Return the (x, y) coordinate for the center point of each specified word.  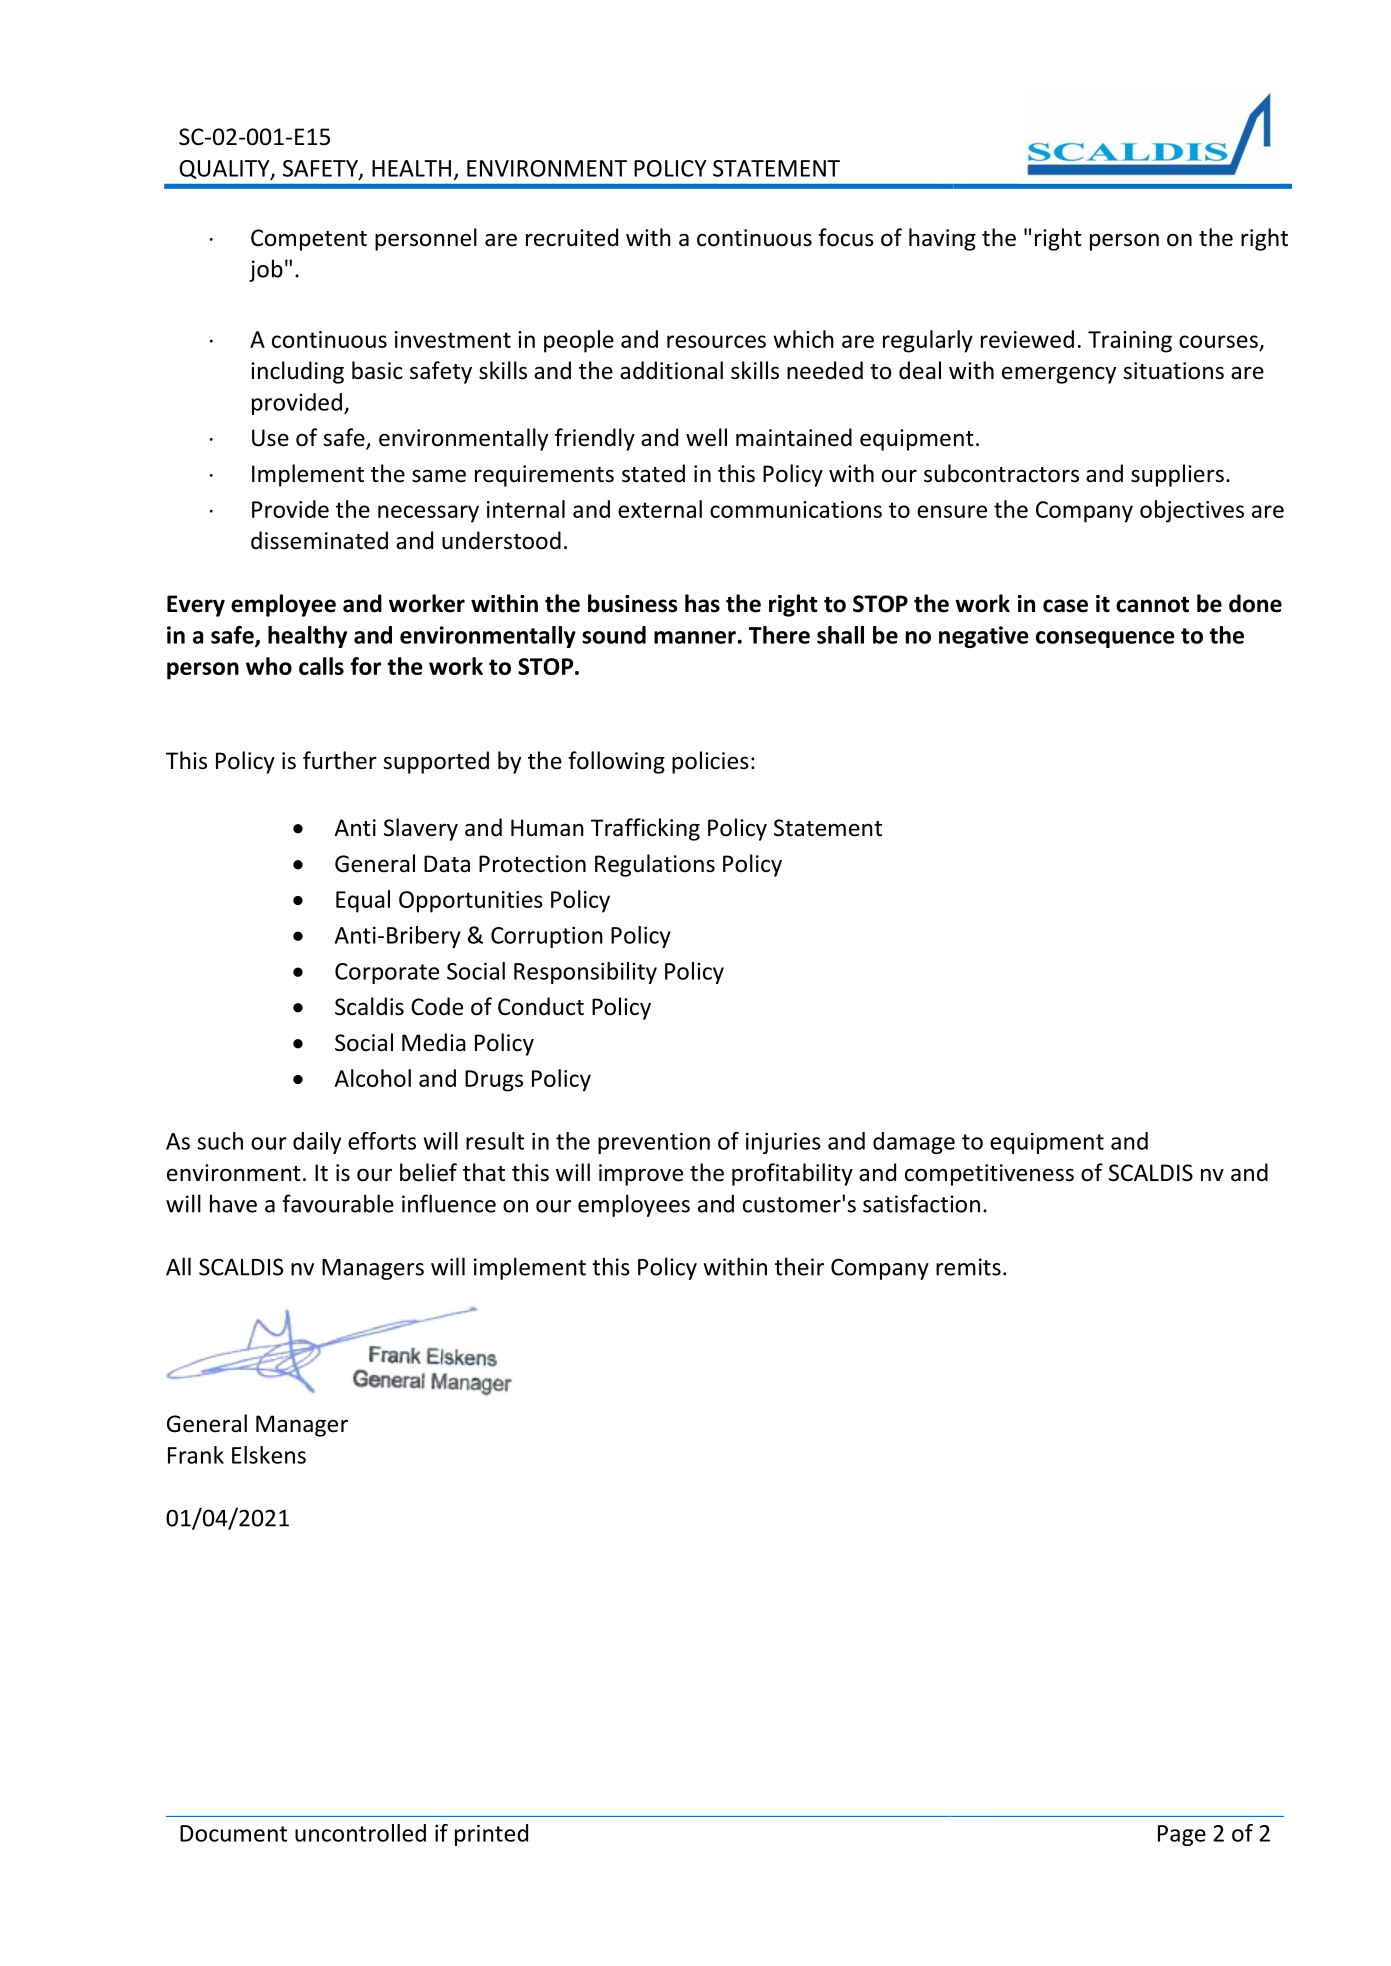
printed (491, 1835)
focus (846, 237)
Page (1182, 1835)
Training (1130, 342)
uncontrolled (360, 1833)
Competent (309, 240)
